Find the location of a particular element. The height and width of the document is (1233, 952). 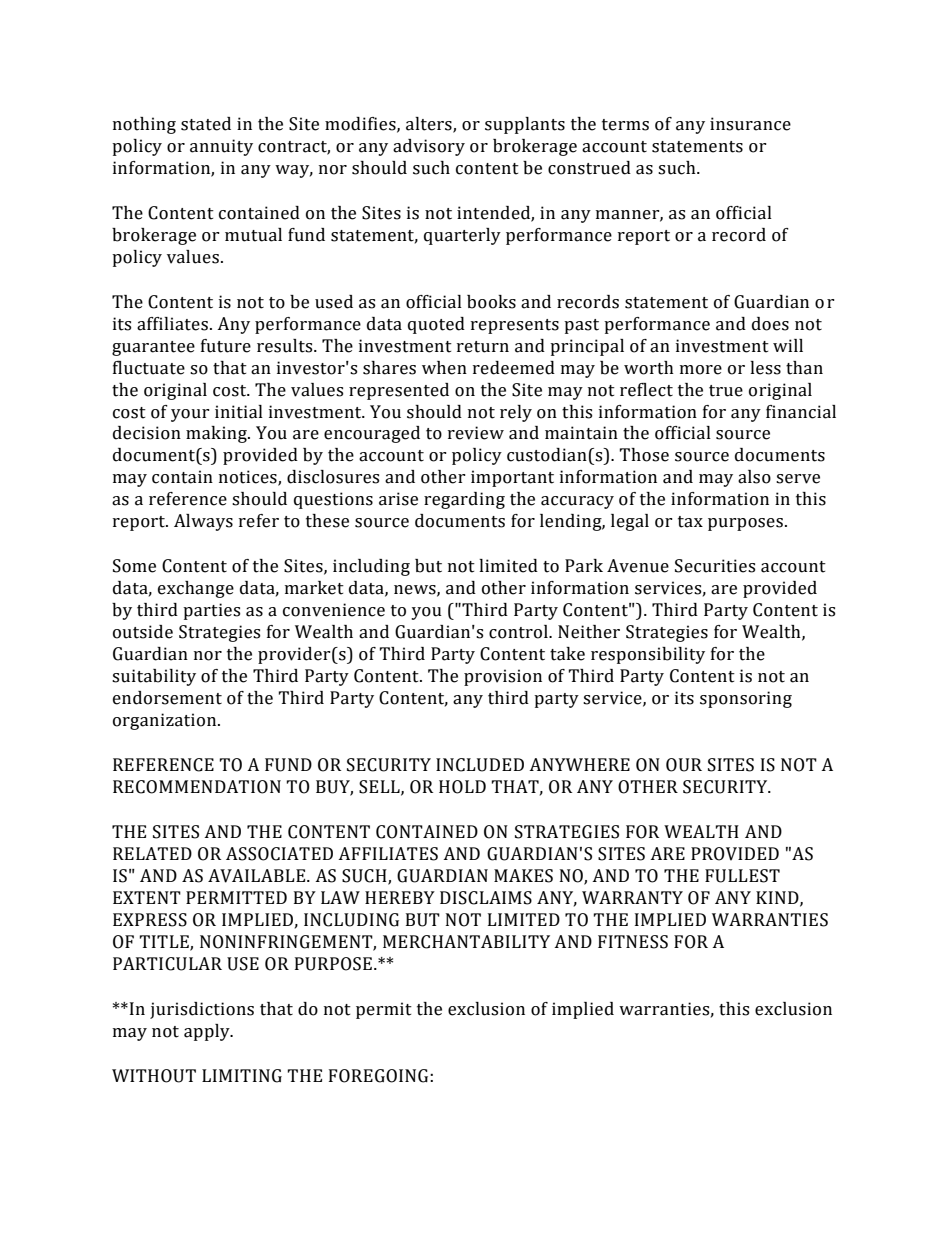

Securities is located at coordinates (715, 566).
